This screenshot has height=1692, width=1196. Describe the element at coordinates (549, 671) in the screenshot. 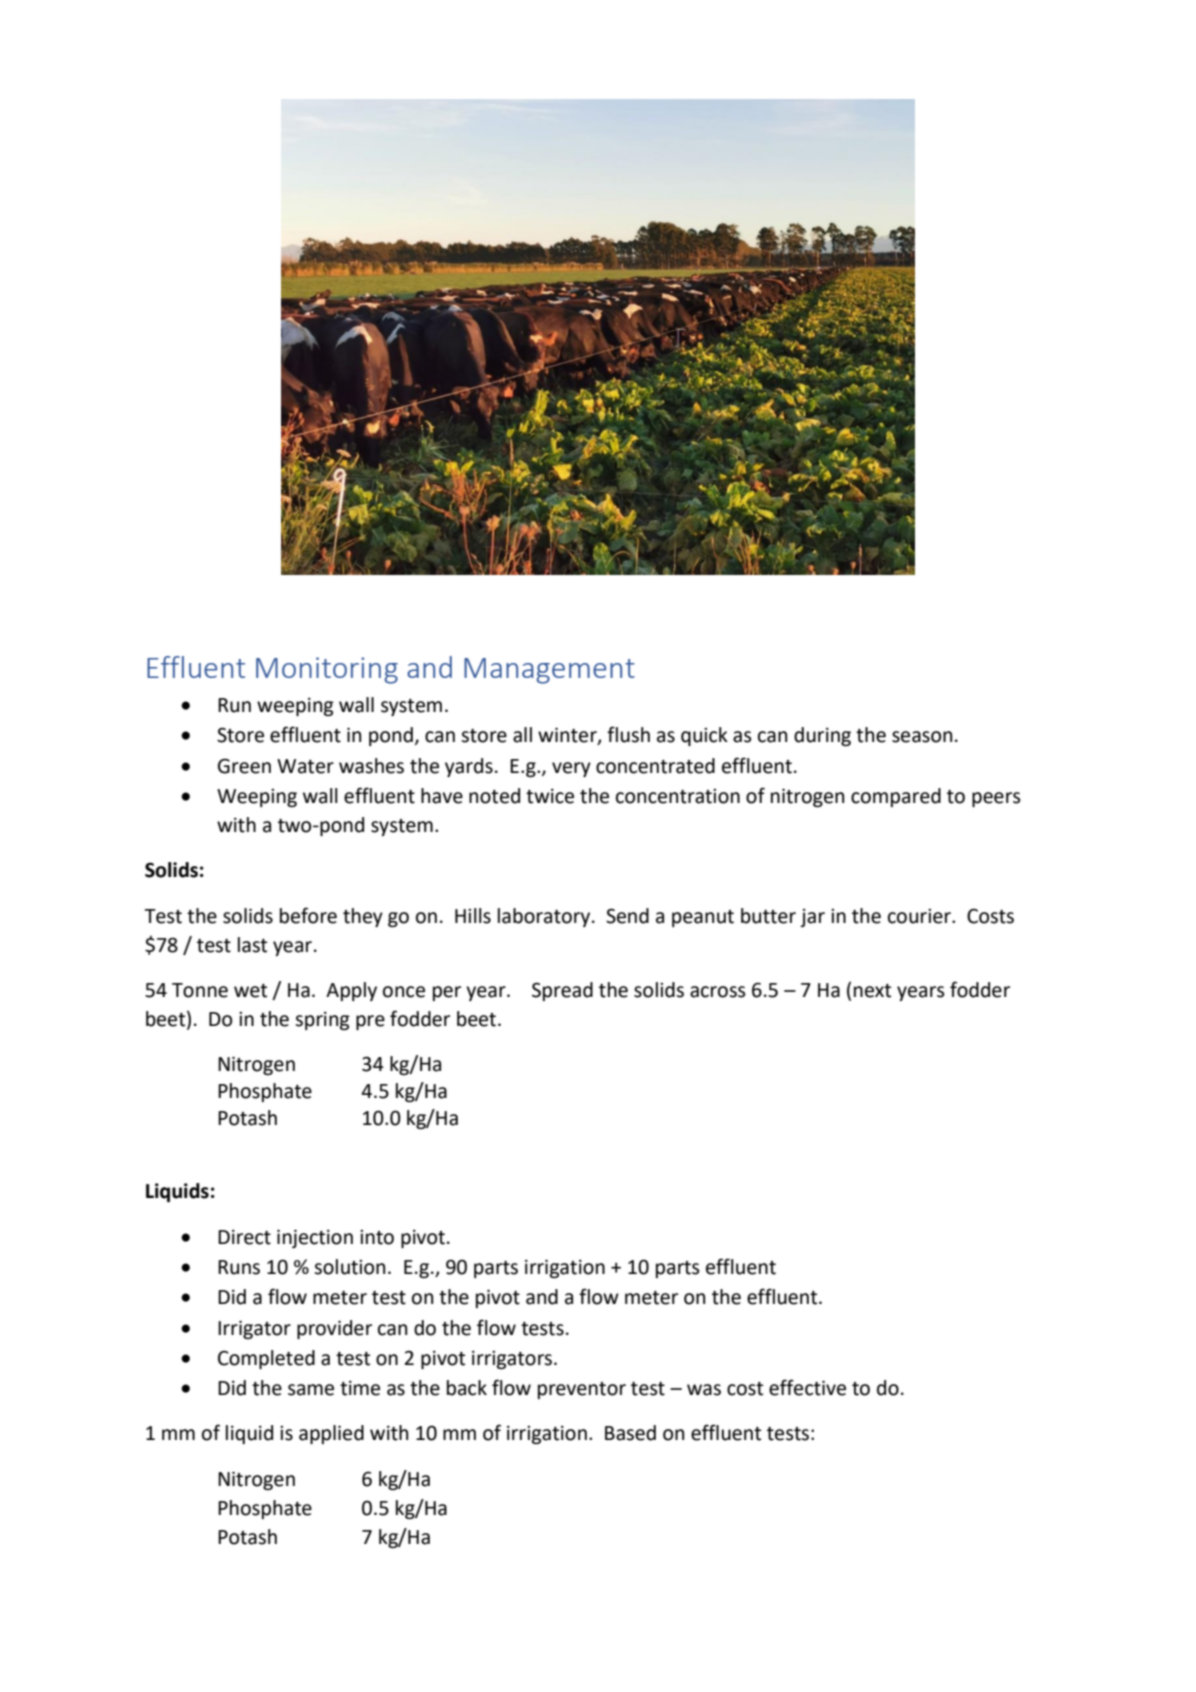

I see `Management` at that location.
